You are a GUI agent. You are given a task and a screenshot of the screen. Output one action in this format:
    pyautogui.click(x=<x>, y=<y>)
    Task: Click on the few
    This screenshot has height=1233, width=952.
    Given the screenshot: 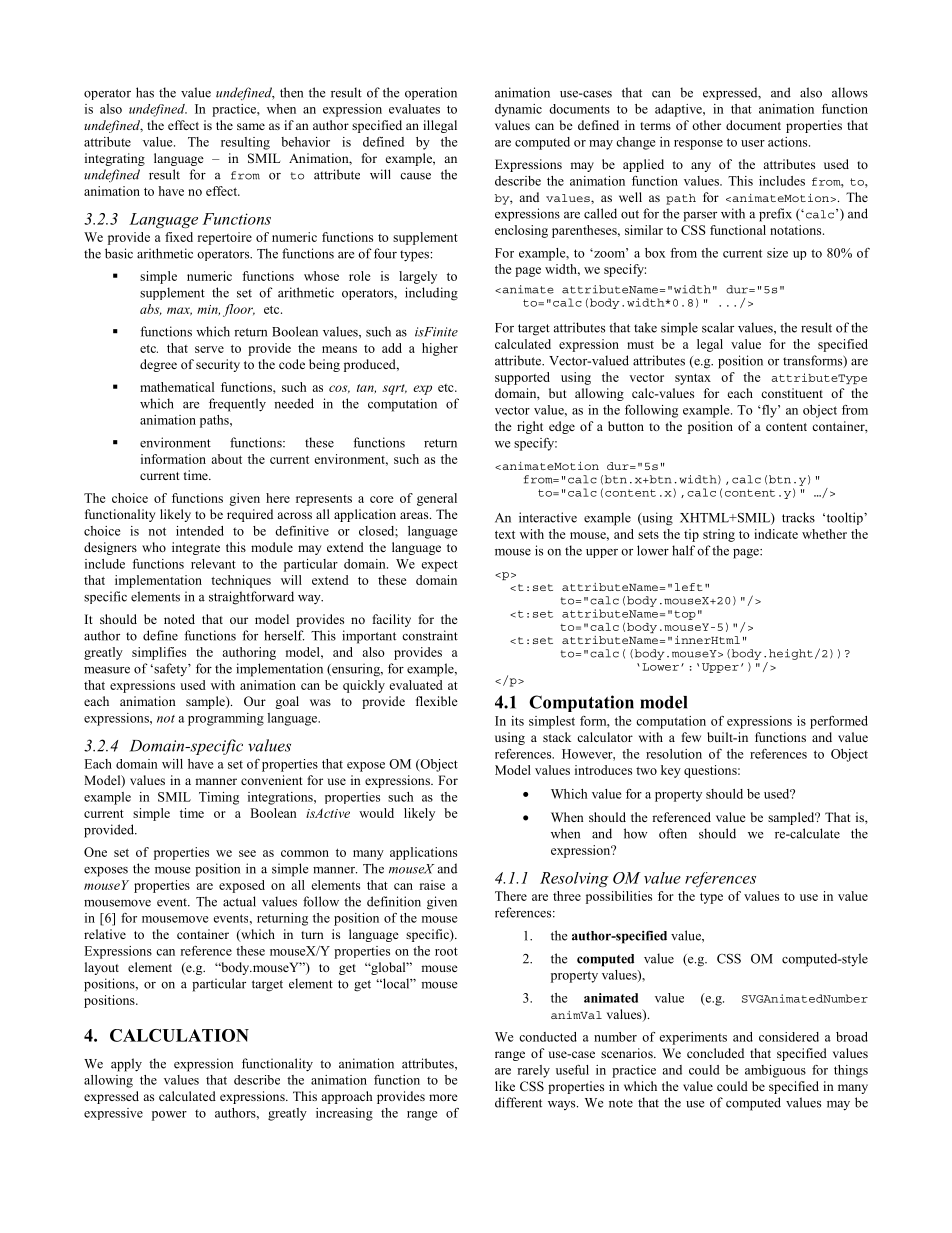 What is the action you would take?
    pyautogui.click(x=691, y=737)
